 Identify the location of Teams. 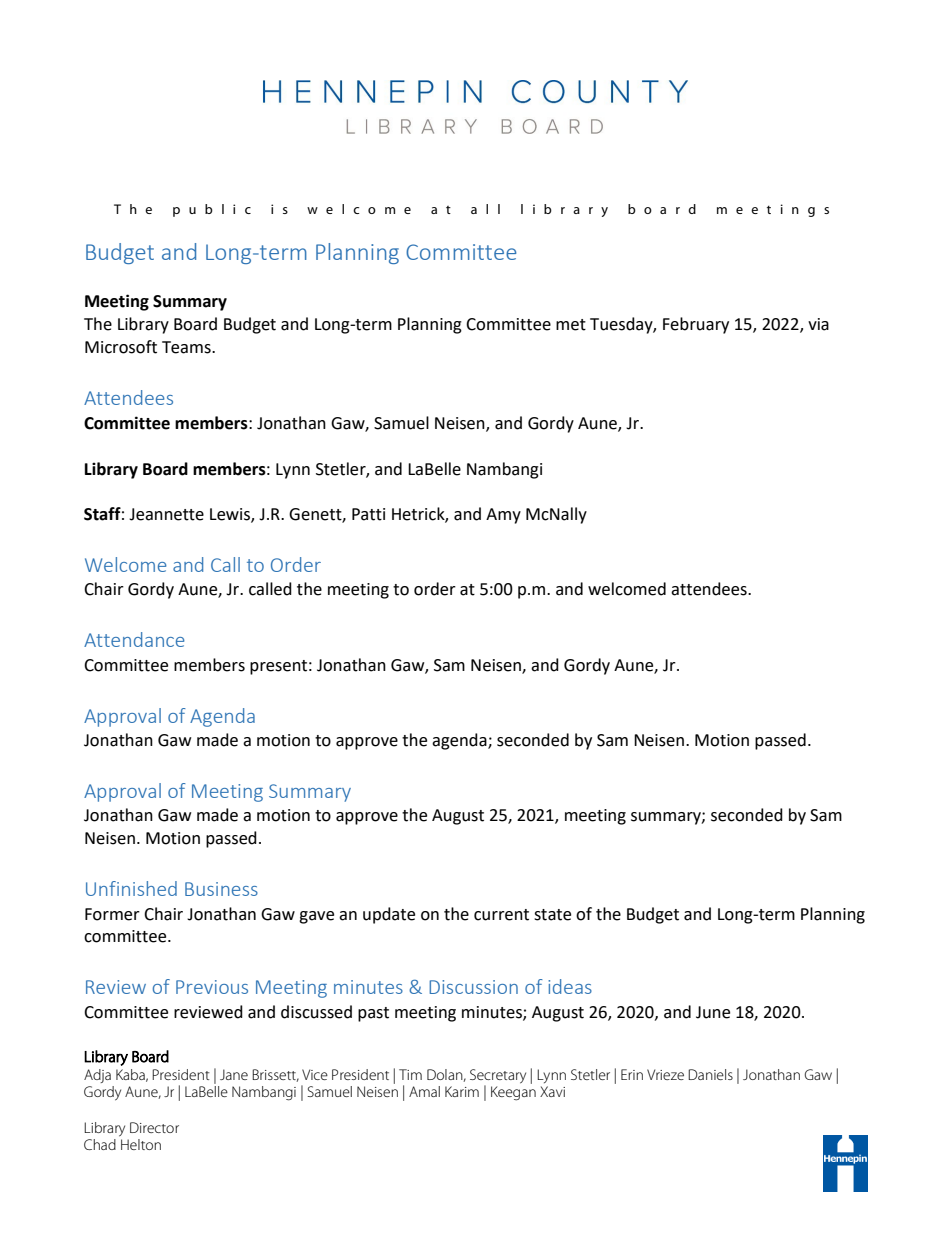
(187, 347).
